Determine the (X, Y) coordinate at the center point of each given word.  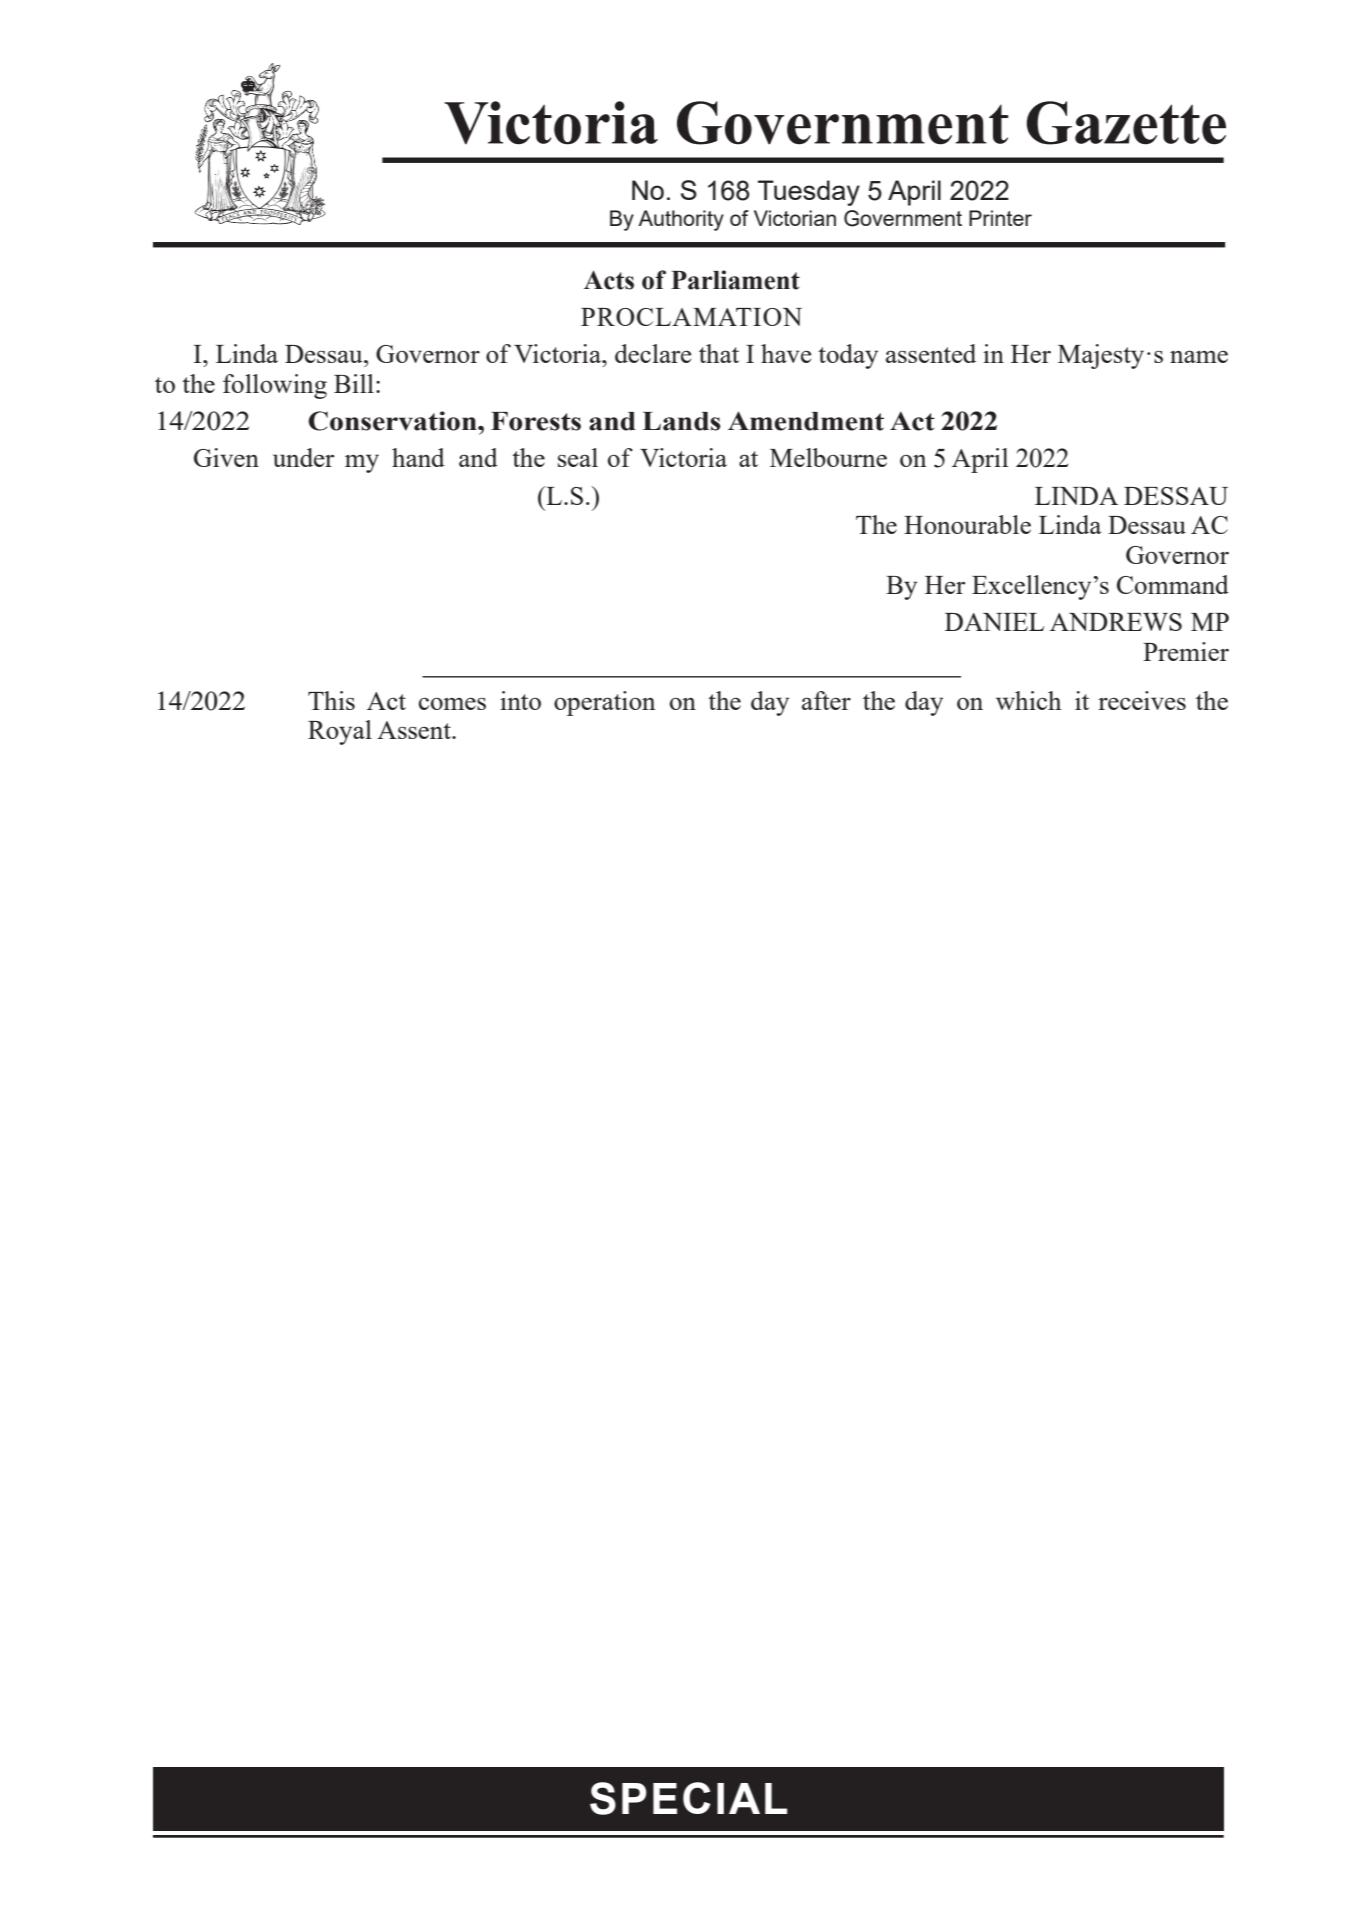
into (520, 700)
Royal (340, 732)
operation (605, 703)
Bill (354, 383)
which (1028, 700)
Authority (681, 220)
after (826, 700)
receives (1142, 700)
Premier (1186, 651)
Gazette (1126, 123)
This (331, 700)
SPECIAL (688, 1798)
